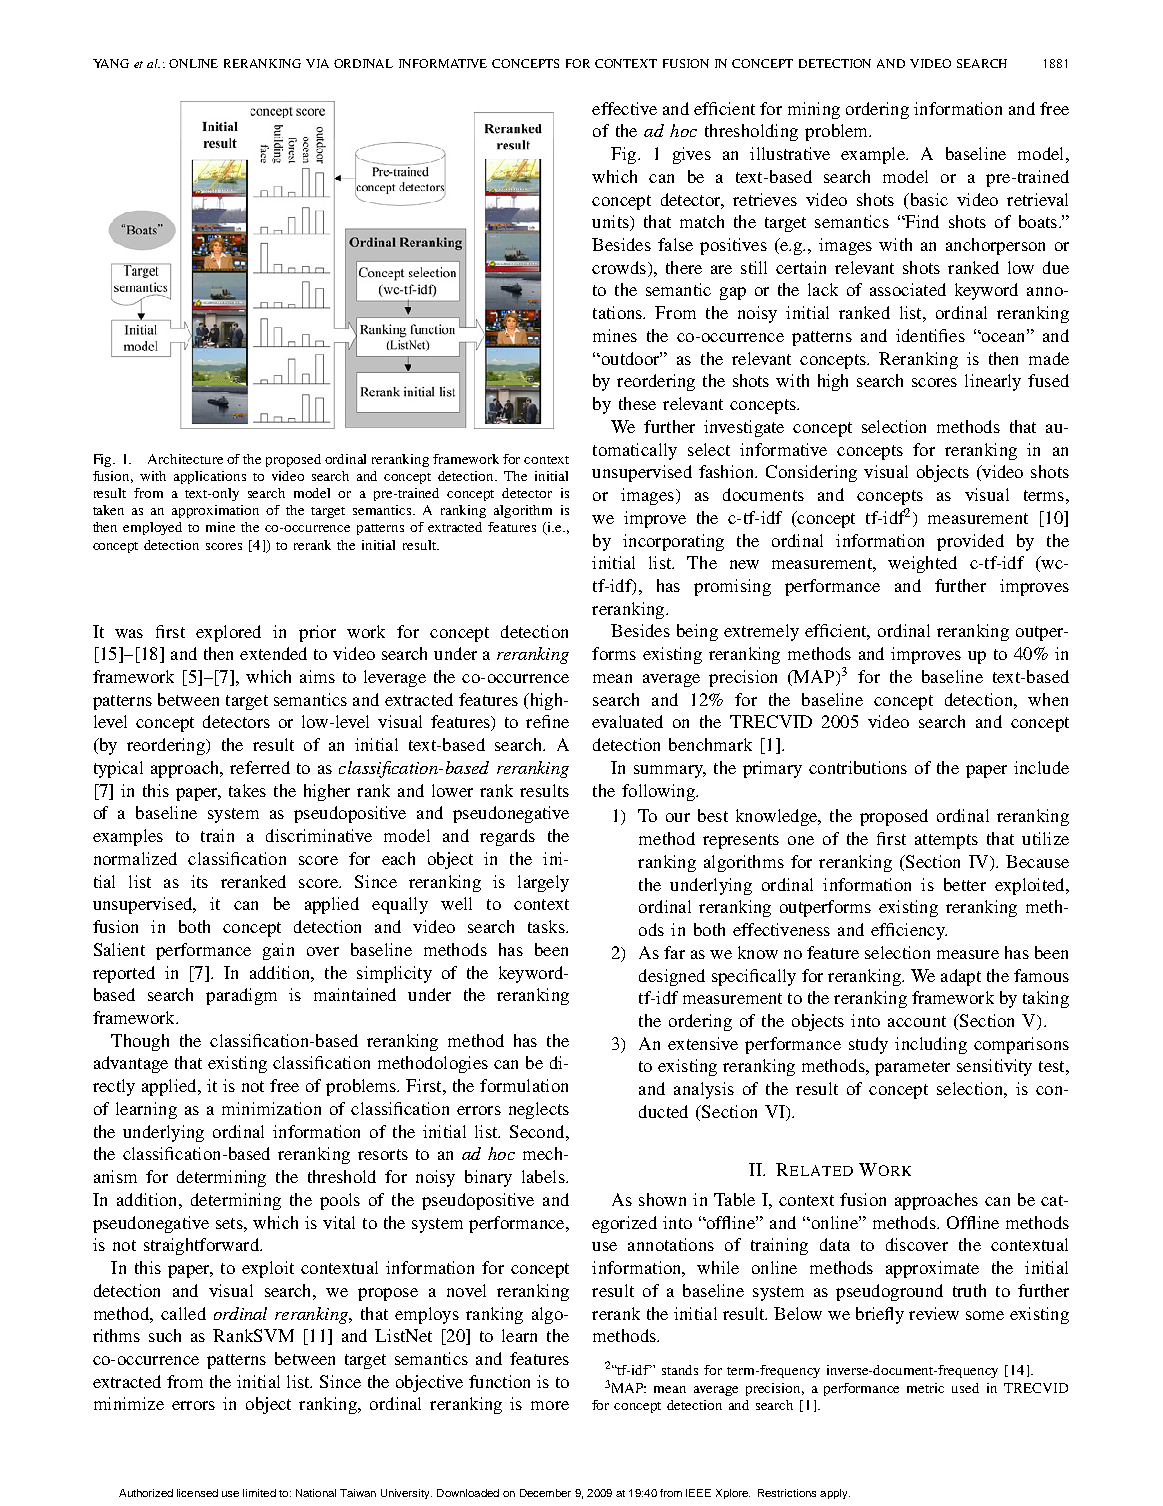  I want to click on gives, so click(692, 155).
